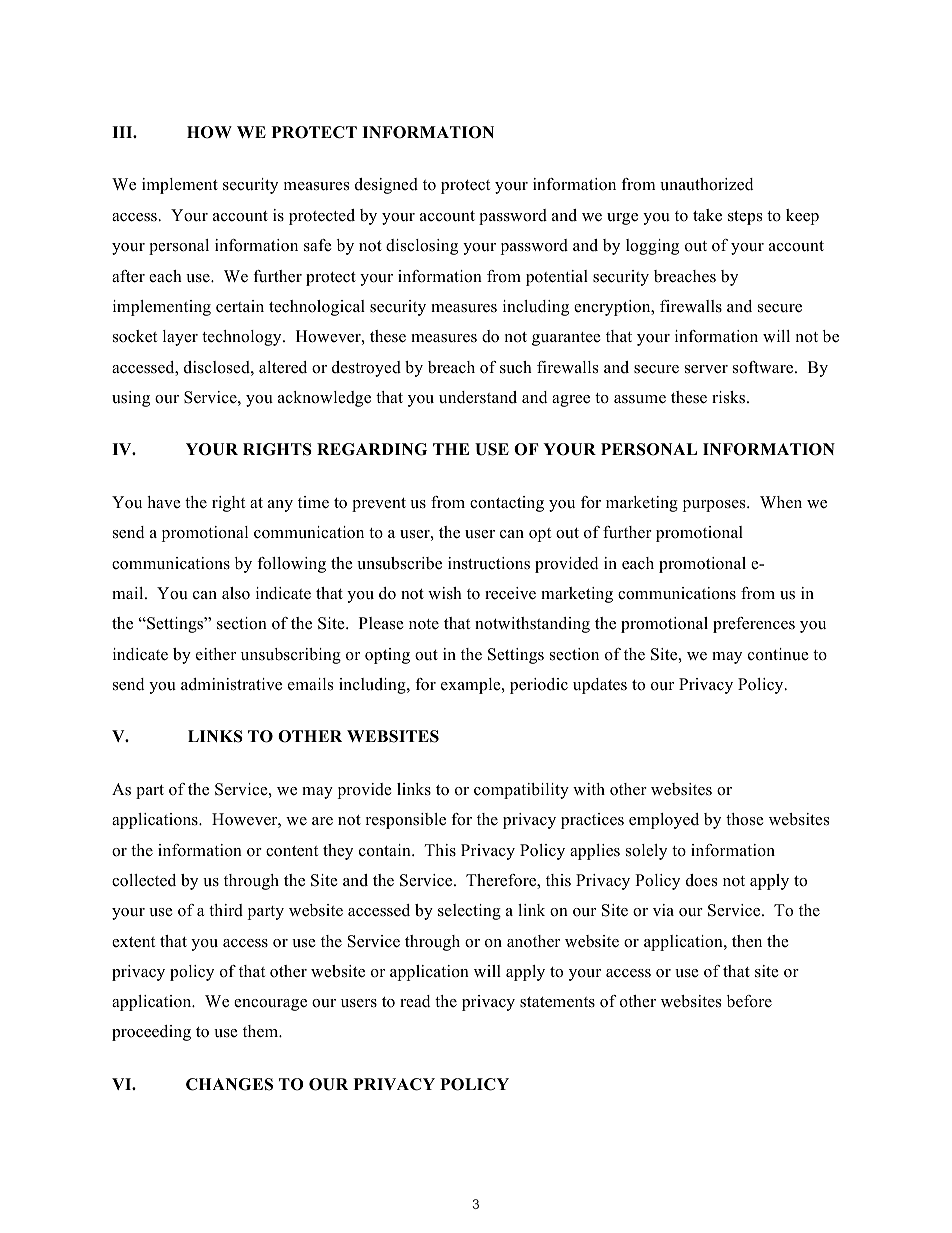 This screenshot has height=1233, width=952. Describe the element at coordinates (707, 215) in the screenshot. I see `take` at that location.
